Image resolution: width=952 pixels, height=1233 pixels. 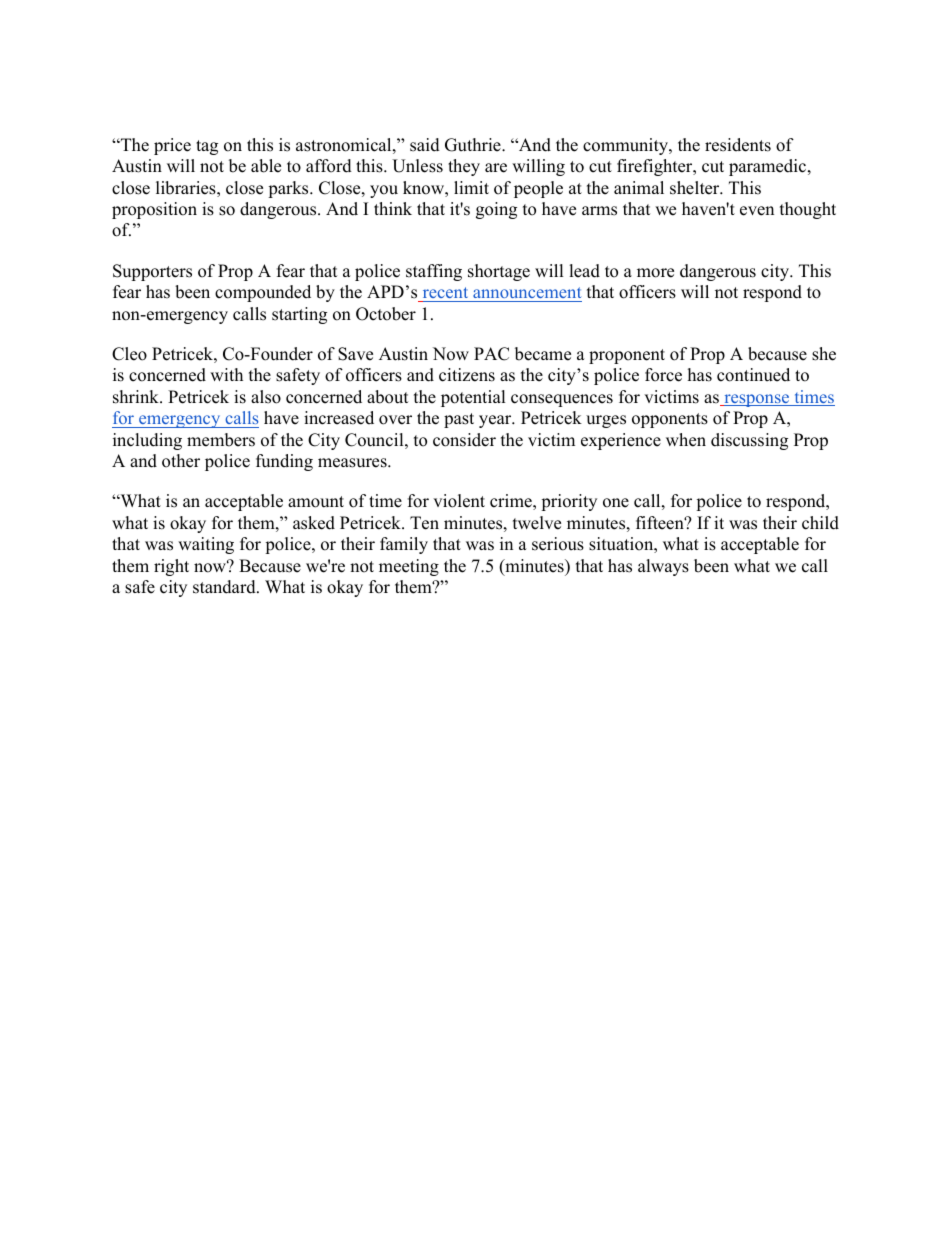 I want to click on response, so click(x=757, y=400).
